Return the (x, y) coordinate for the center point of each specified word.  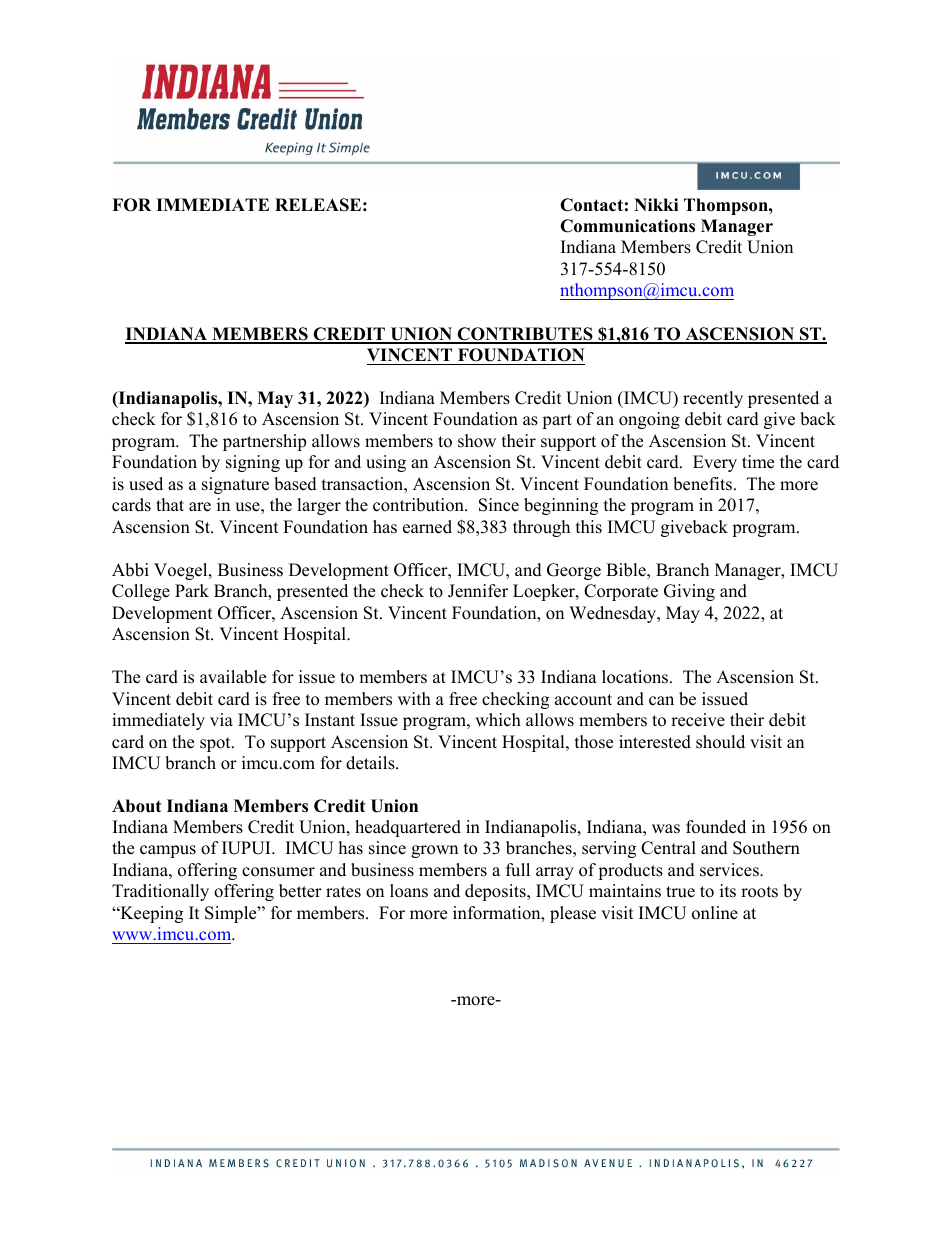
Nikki (656, 204)
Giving (689, 592)
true (680, 892)
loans (409, 891)
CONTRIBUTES (525, 335)
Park (192, 590)
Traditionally (160, 892)
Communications (627, 226)
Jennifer (478, 591)
